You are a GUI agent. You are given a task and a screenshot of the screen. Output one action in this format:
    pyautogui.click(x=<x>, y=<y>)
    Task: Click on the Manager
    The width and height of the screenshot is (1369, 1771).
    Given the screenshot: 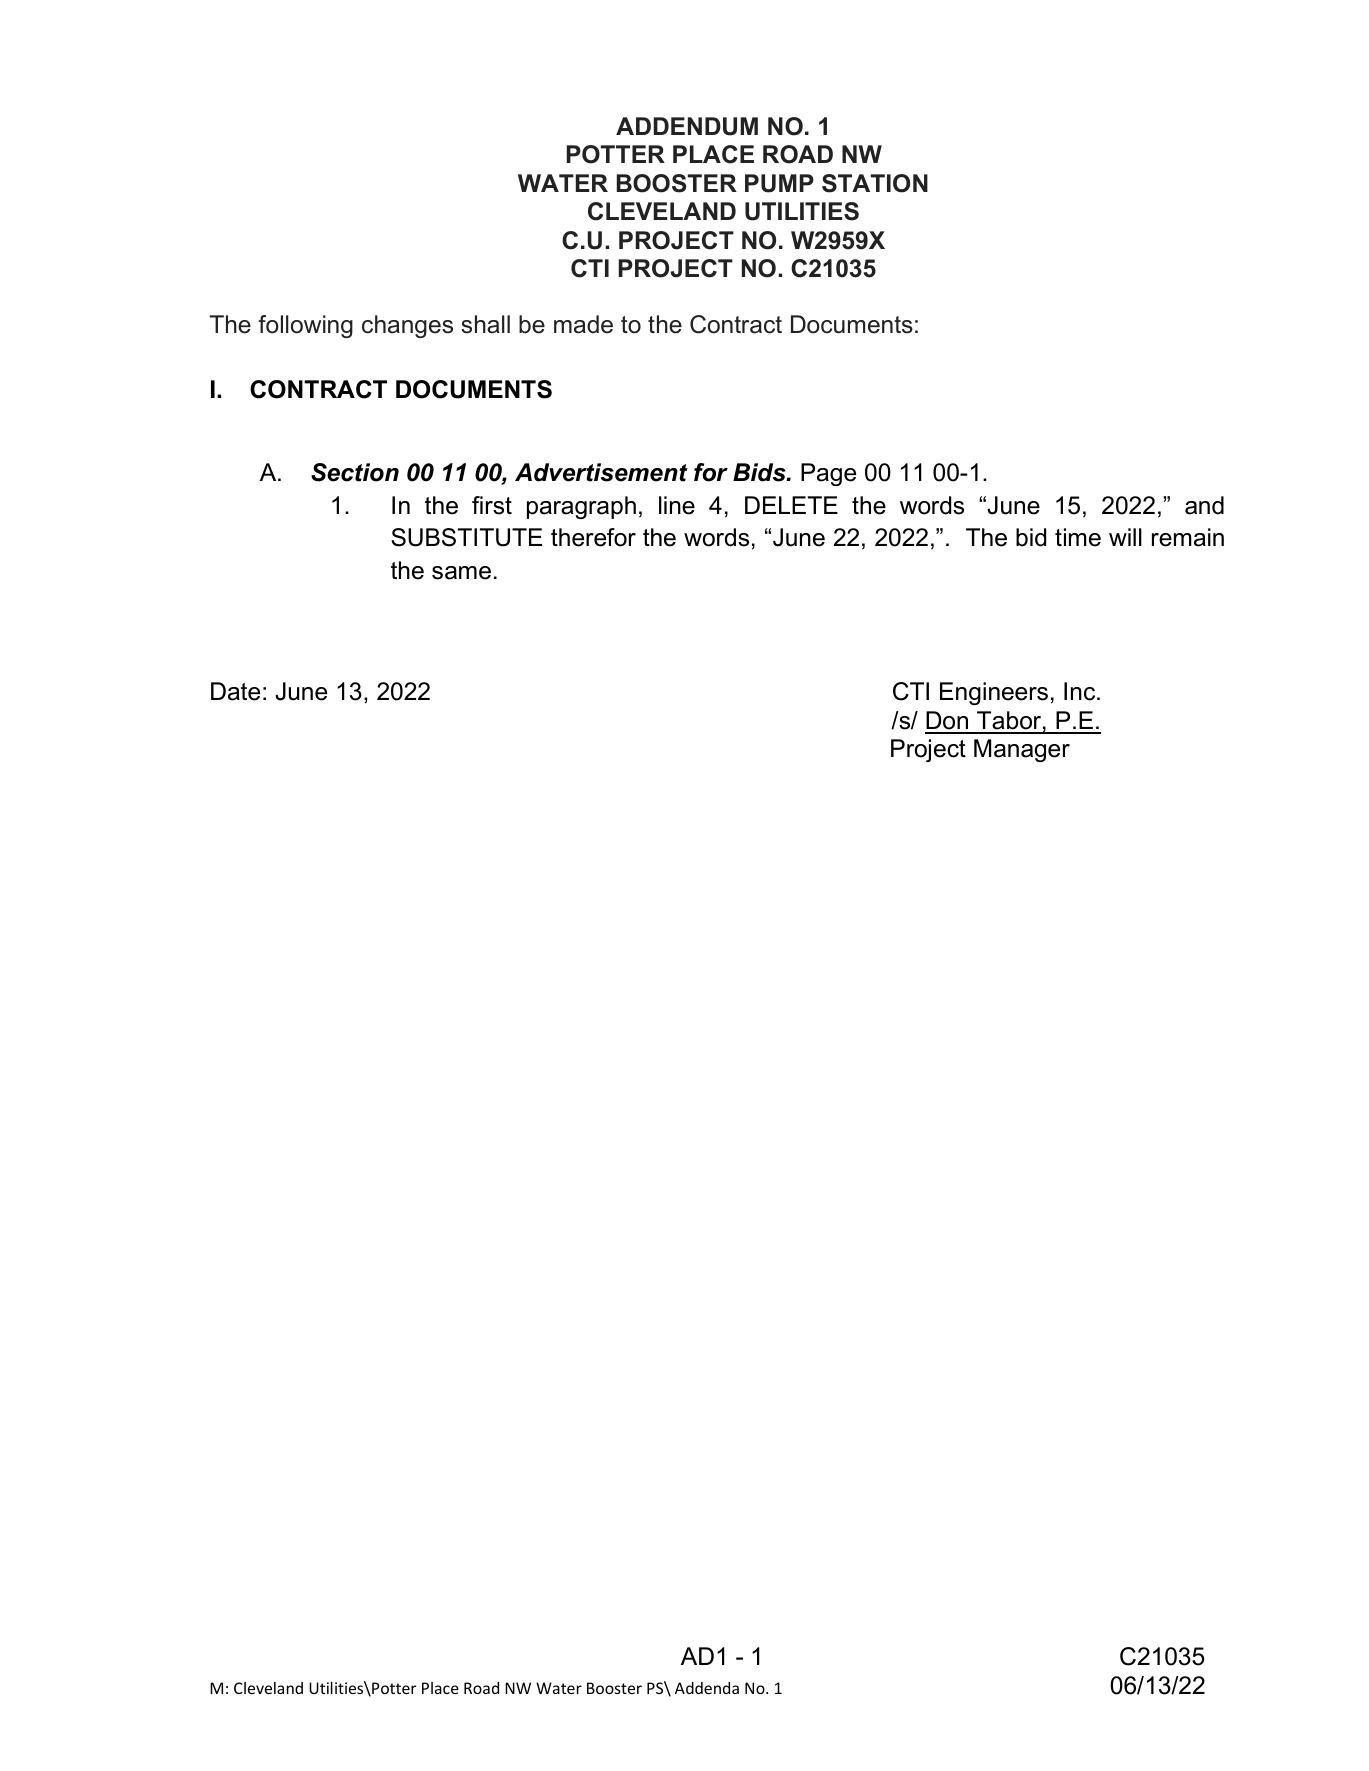 What is the action you would take?
    pyautogui.click(x=1022, y=750)
